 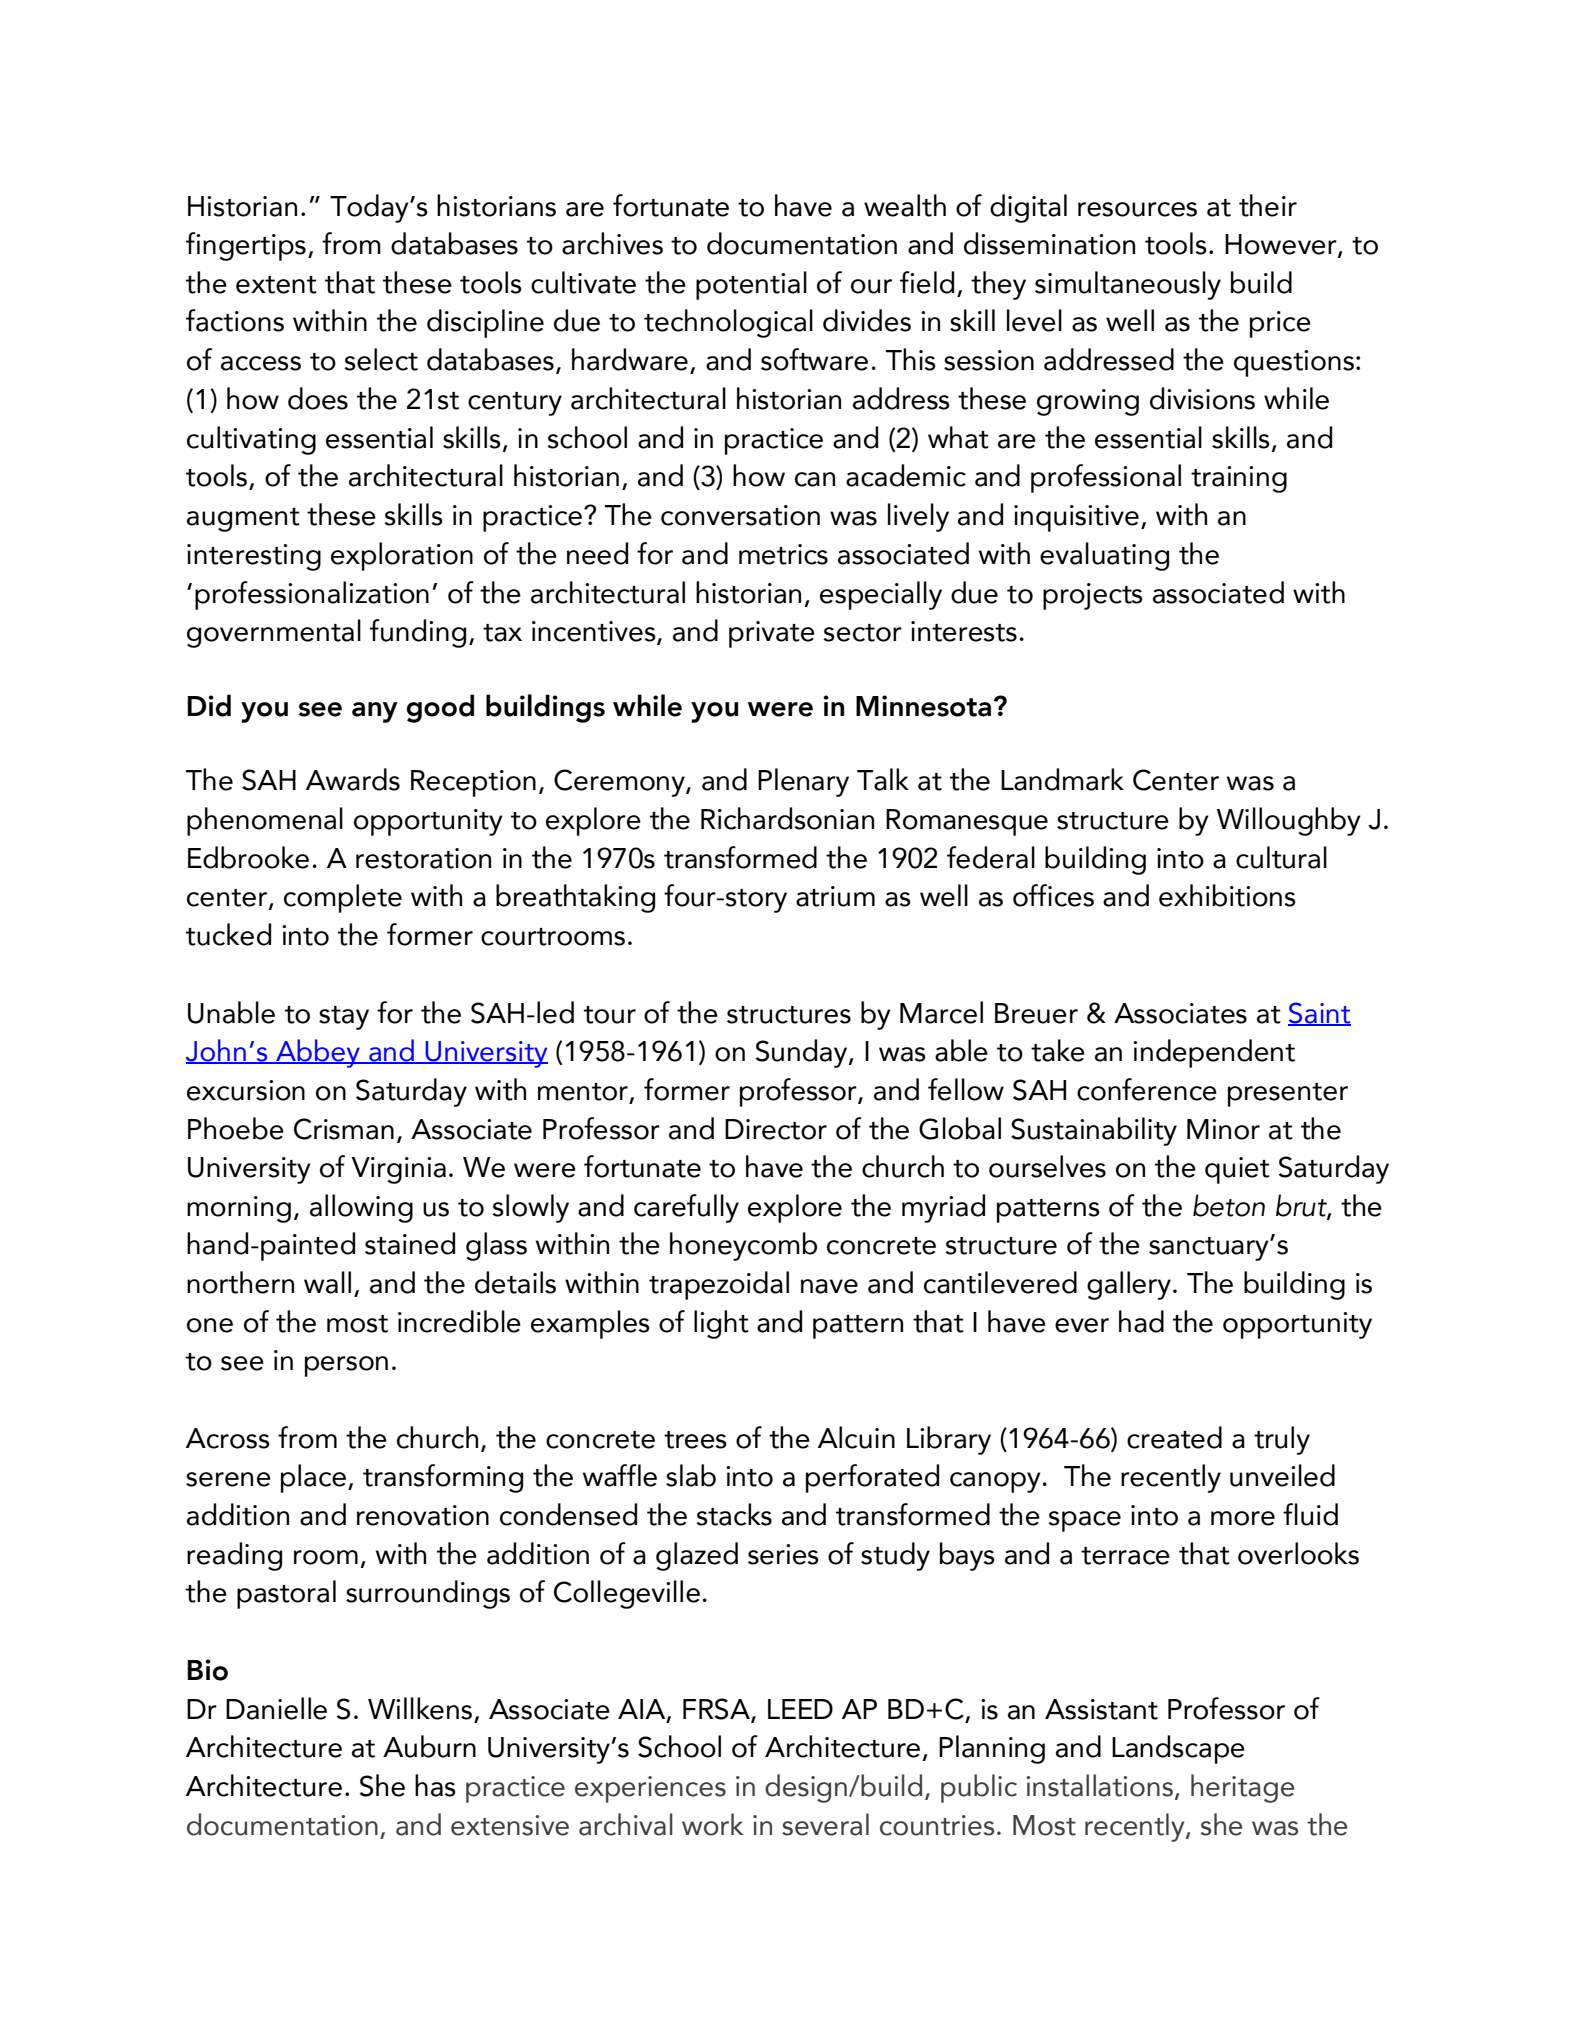 I want to click on Plenary, so click(x=803, y=782).
